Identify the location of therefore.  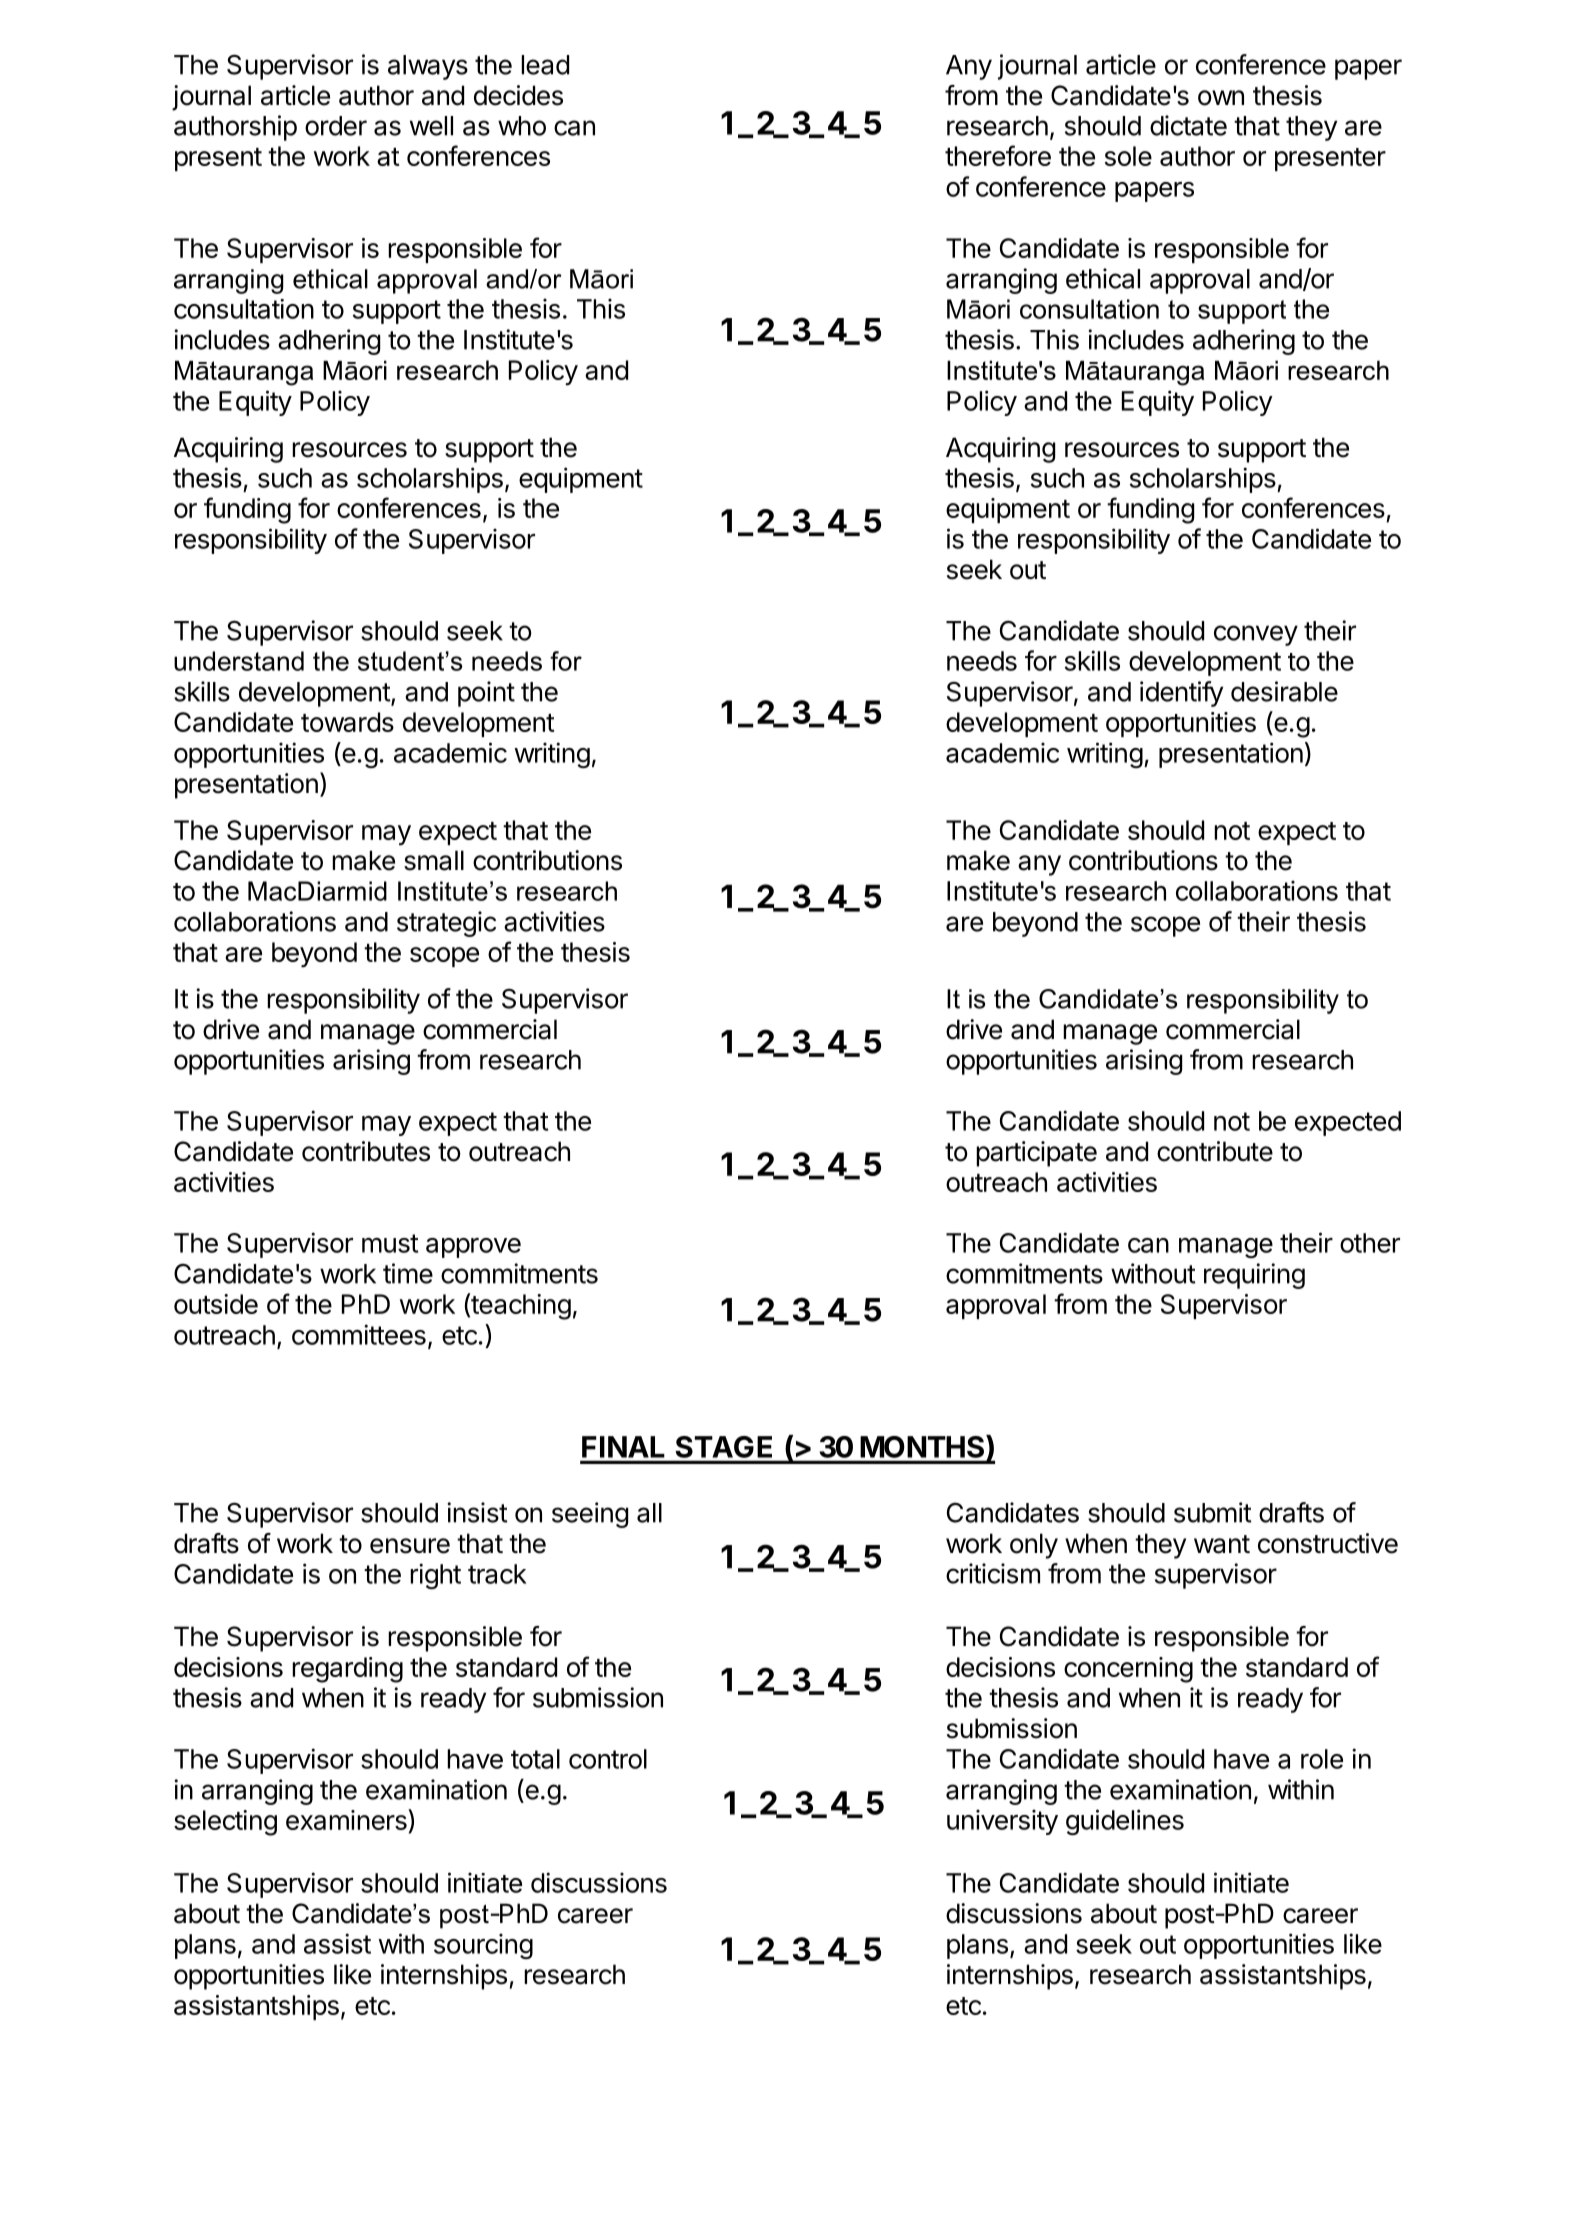
(998, 155).
